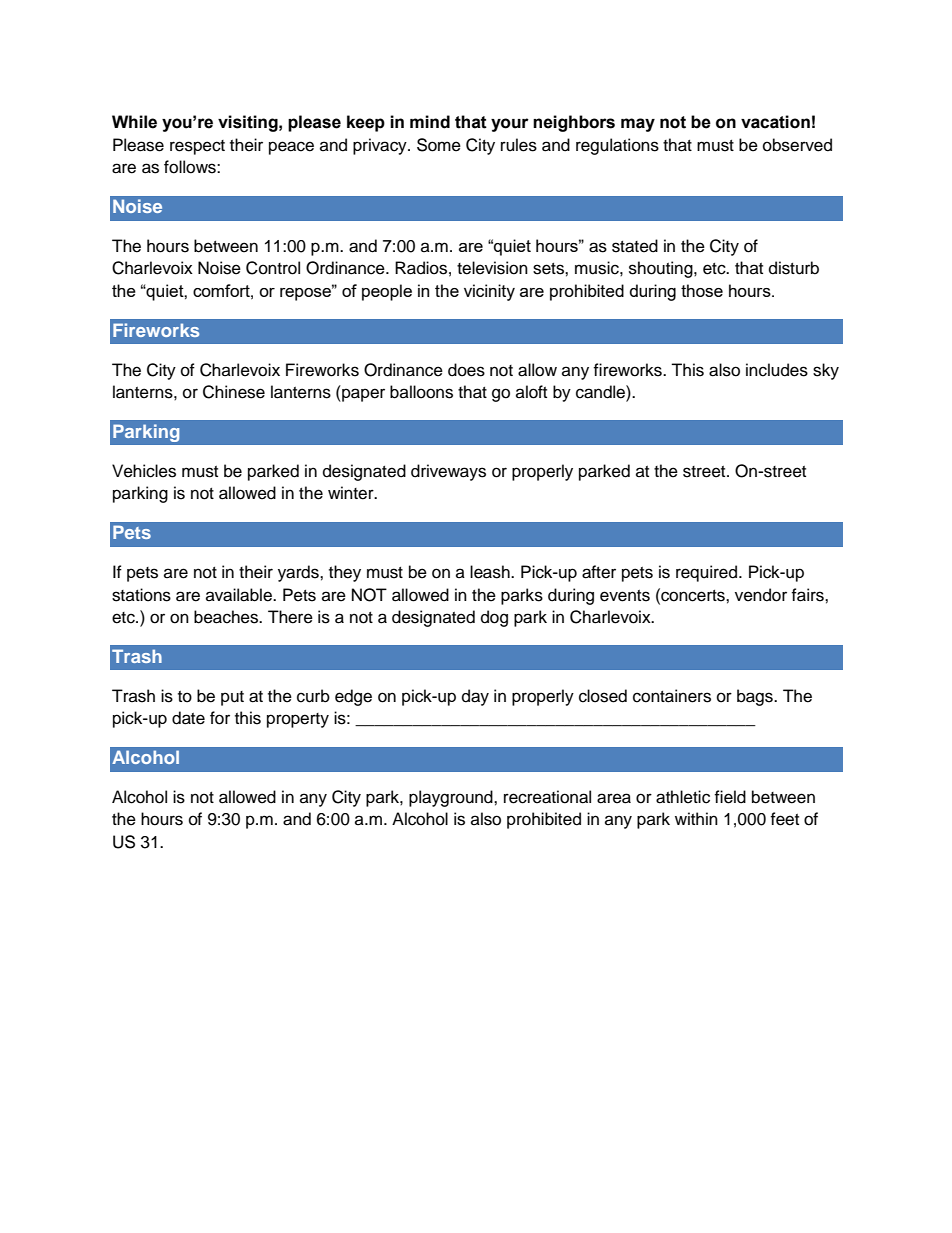  Describe the element at coordinates (519, 145) in the screenshot. I see `rules` at that location.
